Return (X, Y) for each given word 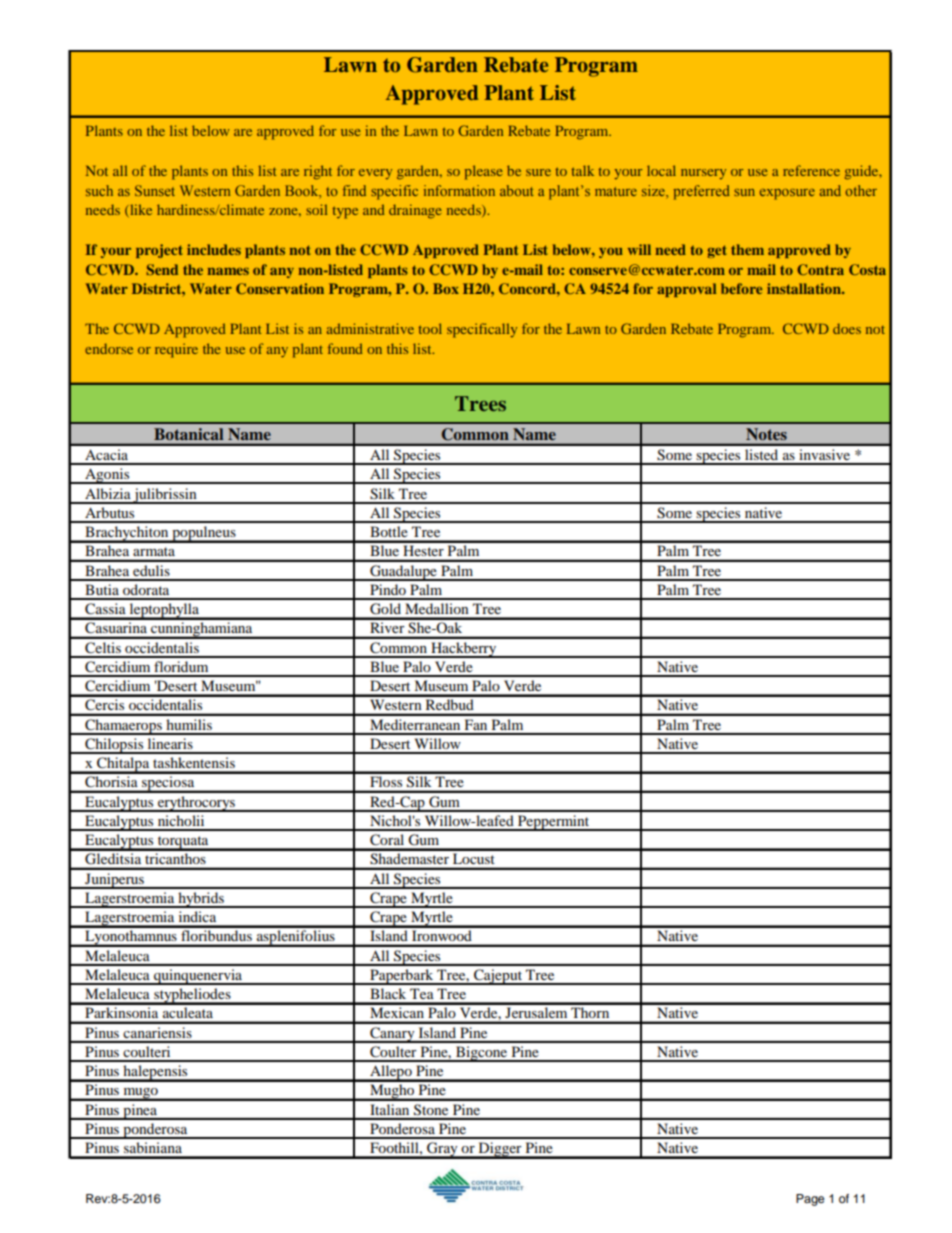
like (140, 210)
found (345, 348)
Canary (392, 1035)
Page (810, 1200)
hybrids (201, 900)
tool (430, 328)
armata (154, 551)
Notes (766, 434)
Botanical (188, 434)
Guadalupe (403, 573)
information (459, 190)
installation (805, 288)
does (847, 328)
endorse (109, 348)
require (176, 350)
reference (811, 170)
